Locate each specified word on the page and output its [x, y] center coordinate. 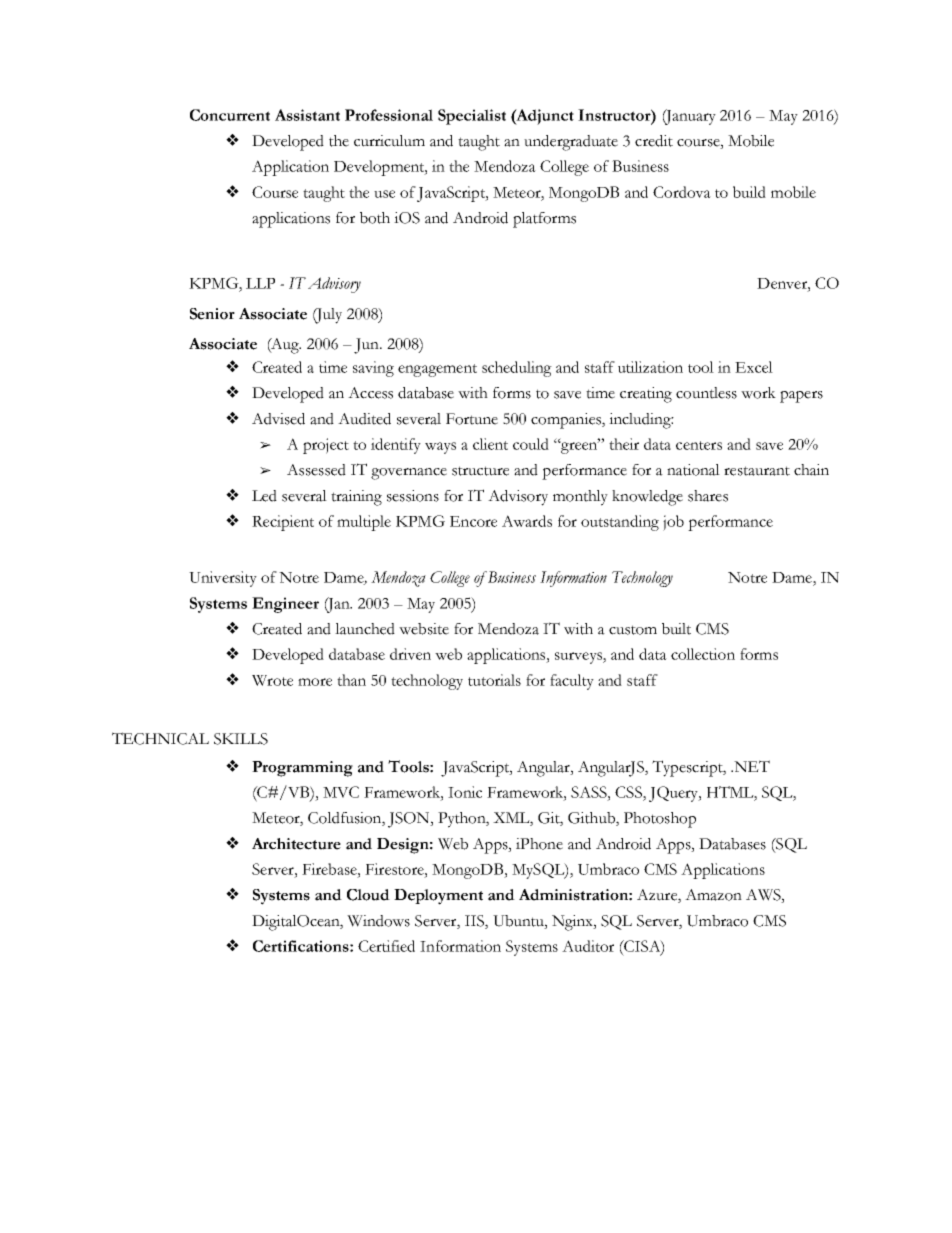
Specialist [472, 117]
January [689, 117]
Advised [278, 419]
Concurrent [230, 115]
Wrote [272, 680]
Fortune [472, 419]
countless [706, 393]
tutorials [494, 680]
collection [703, 654]
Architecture [296, 844]
